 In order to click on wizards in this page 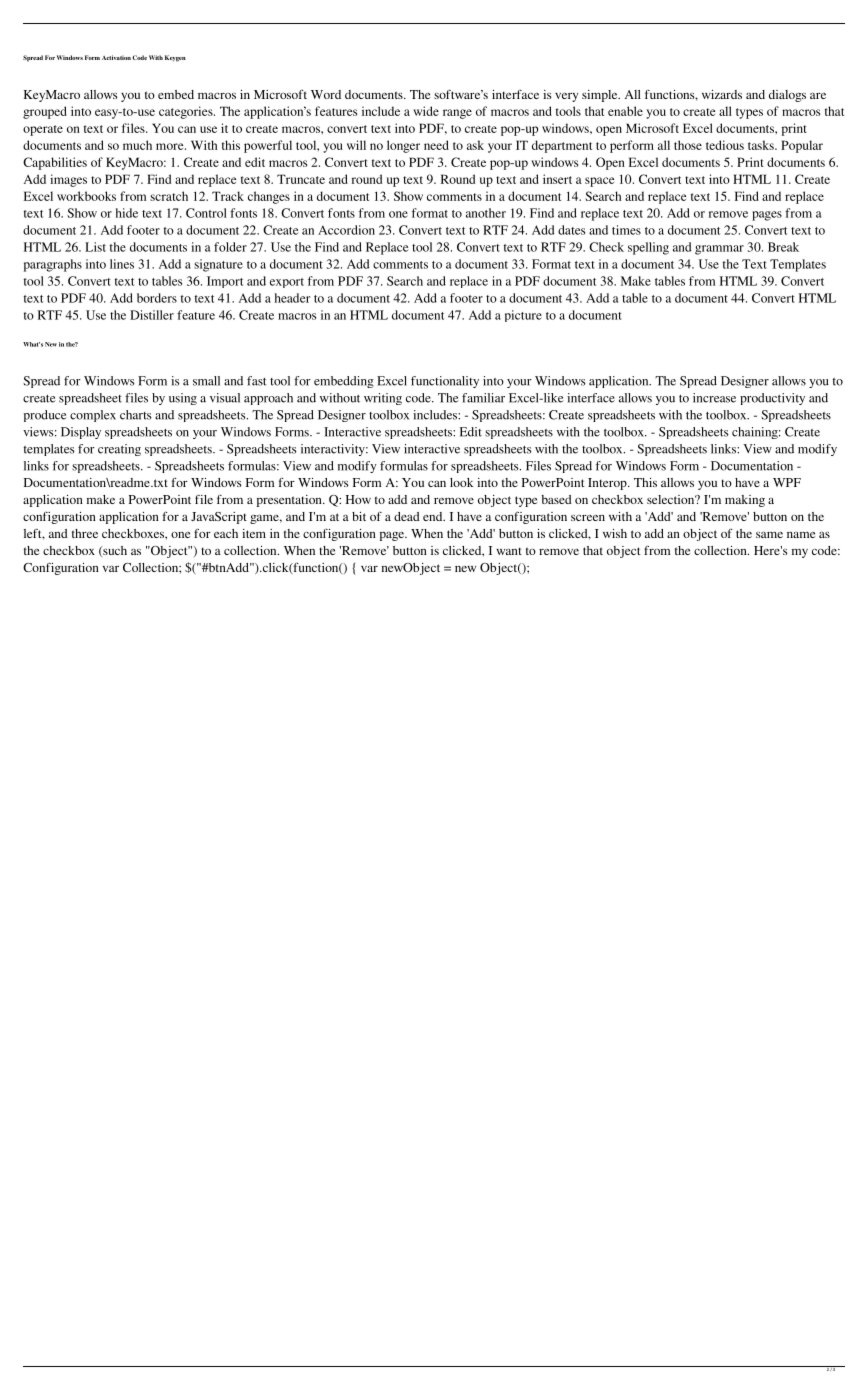, I will do `click(722, 94)`.
